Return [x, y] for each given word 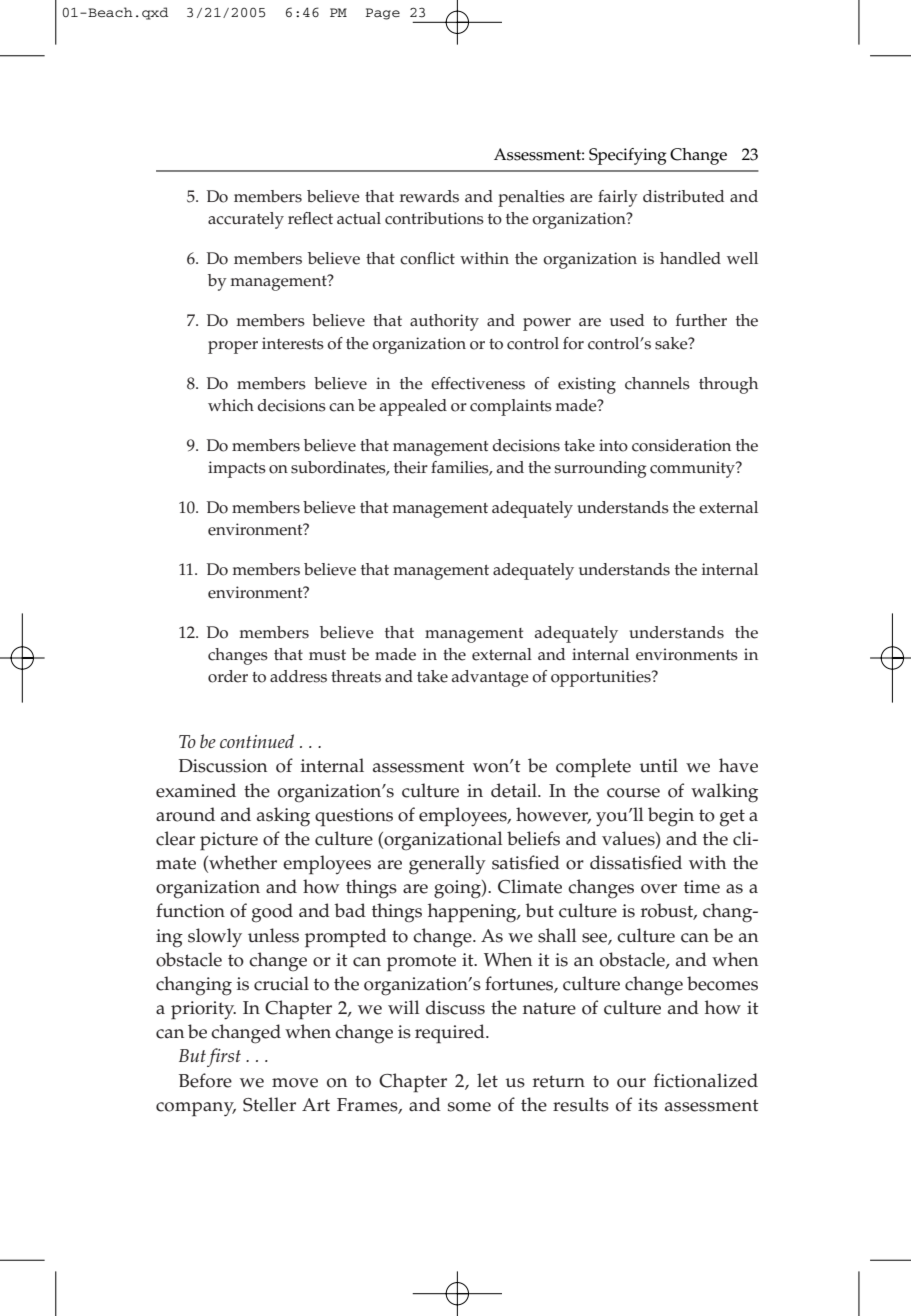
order [228, 676]
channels [657, 383]
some [469, 1107]
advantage [490, 678]
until [658, 765]
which [231, 405]
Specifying [628, 156]
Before [205, 1080]
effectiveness [478, 383]
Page [383, 14]
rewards [429, 196]
